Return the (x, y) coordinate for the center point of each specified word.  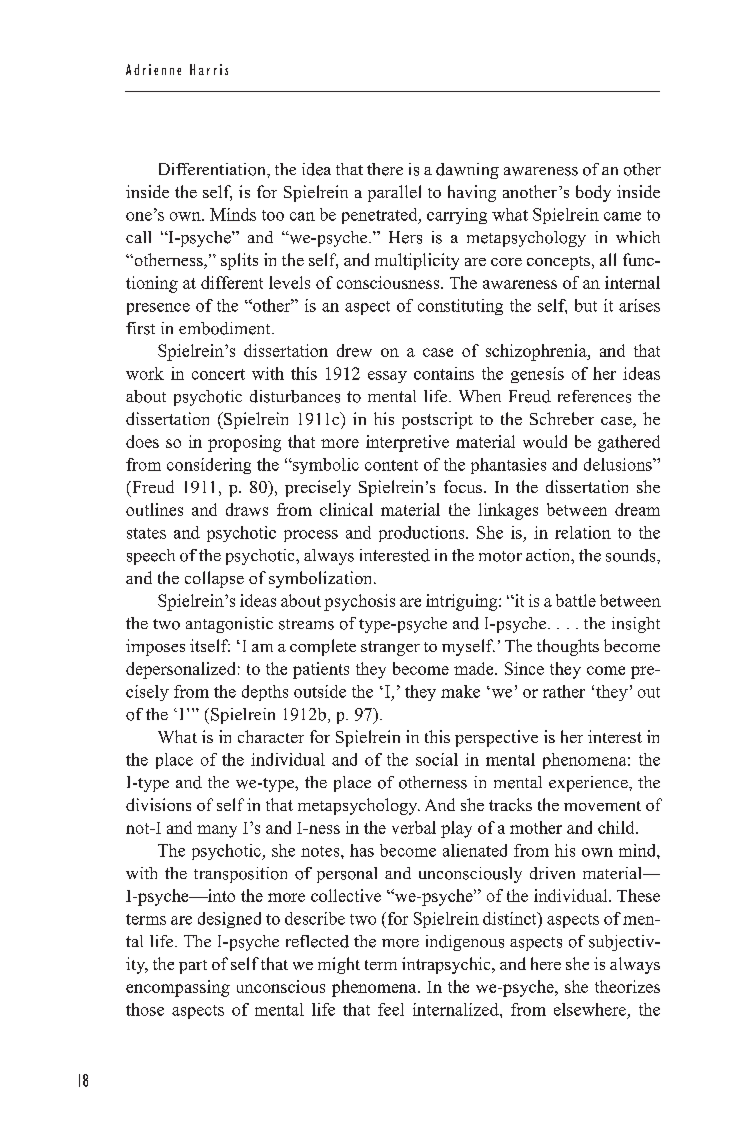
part (193, 967)
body (593, 193)
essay (387, 377)
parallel (394, 193)
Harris (209, 69)
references (594, 396)
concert (218, 374)
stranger (390, 648)
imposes (155, 647)
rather (564, 691)
